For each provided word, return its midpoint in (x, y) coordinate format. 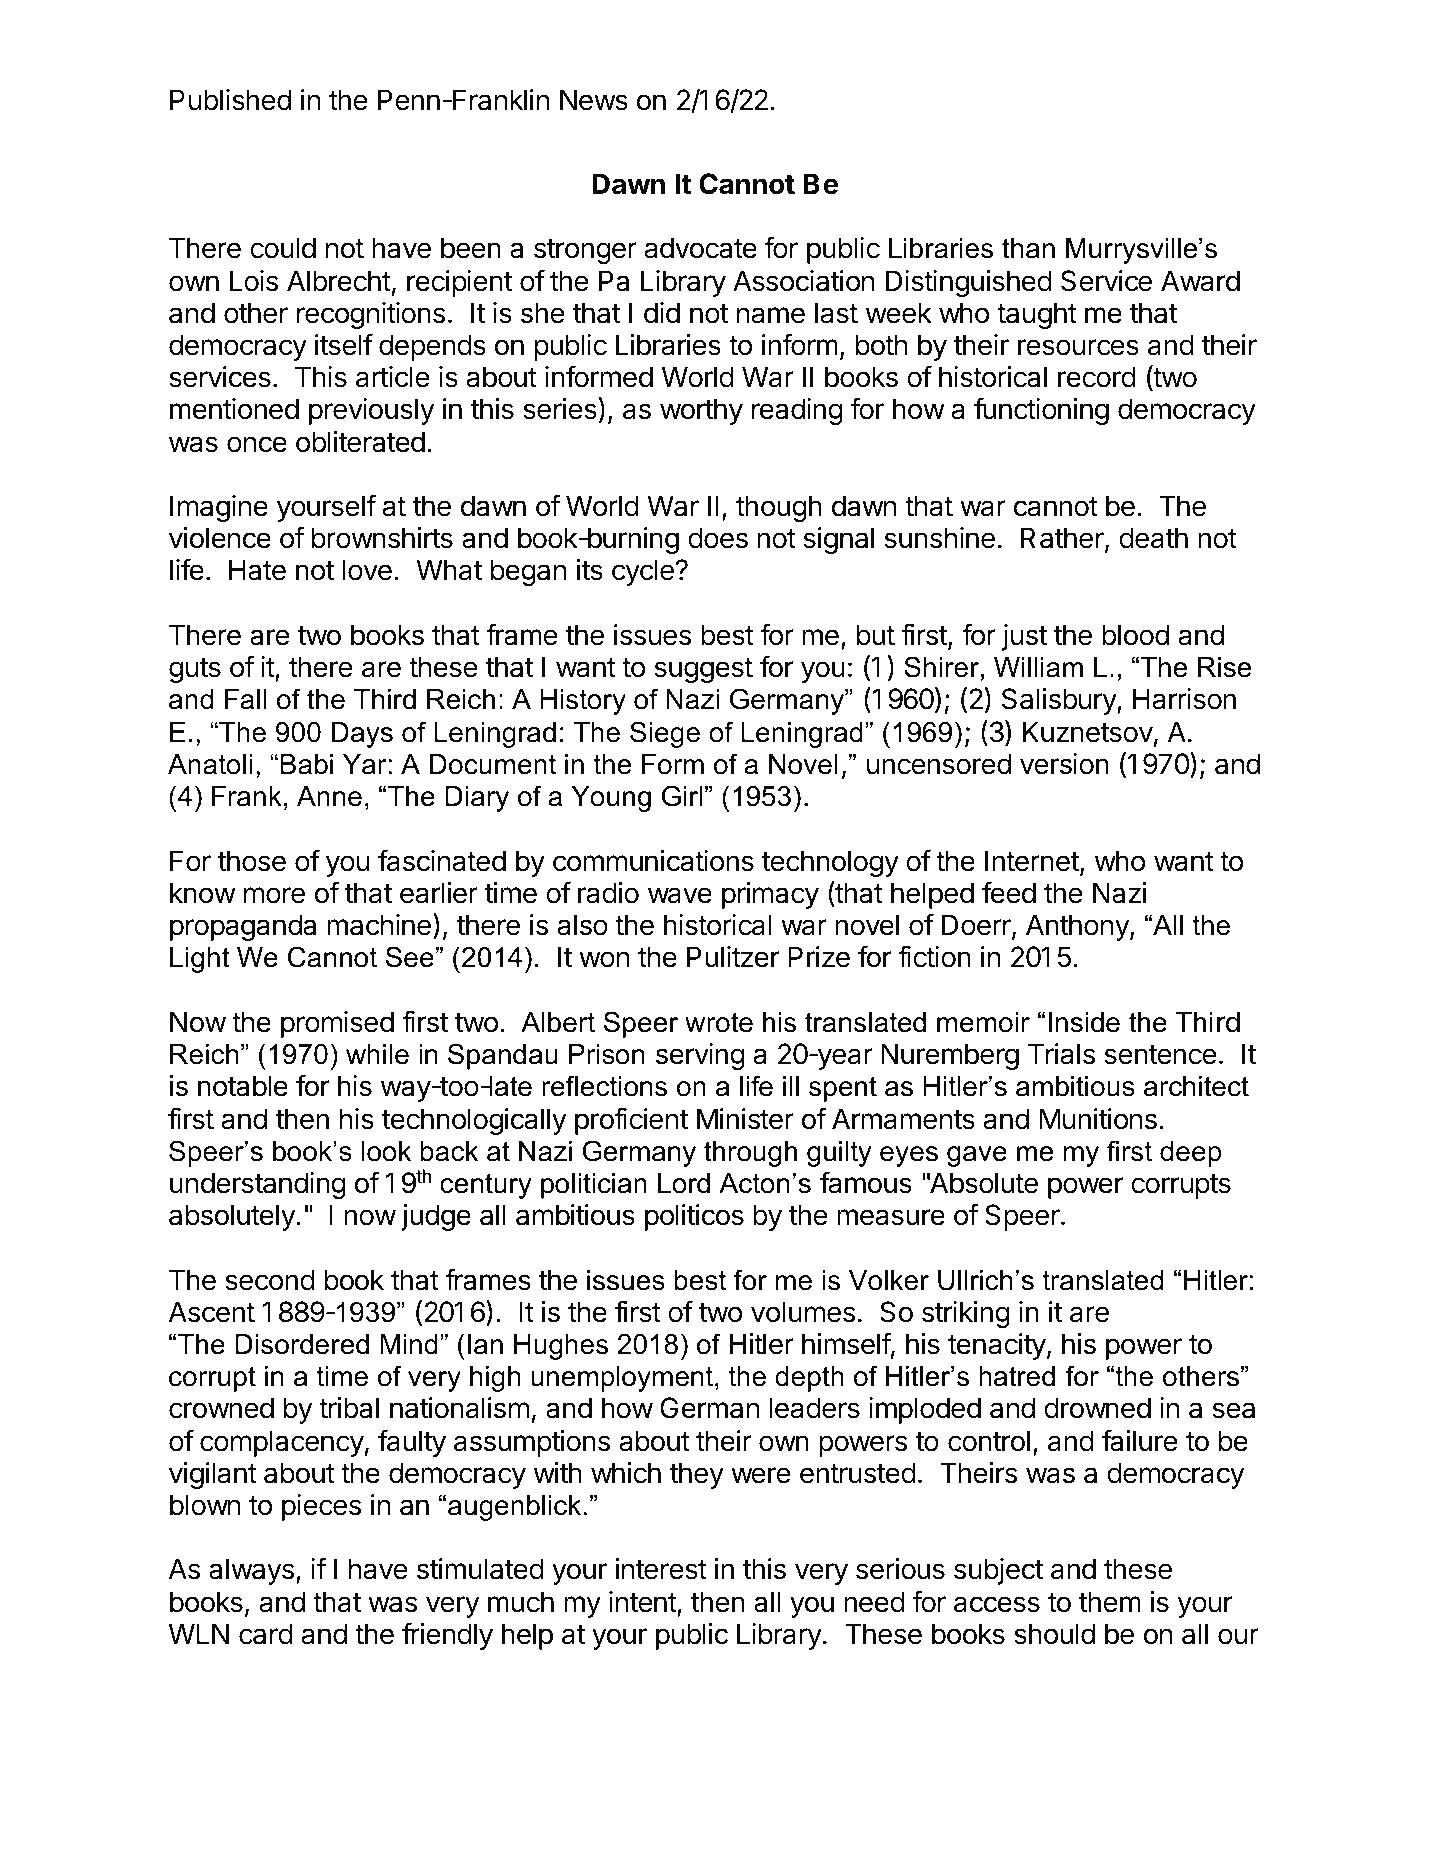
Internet (1032, 861)
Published (230, 100)
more (274, 895)
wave (680, 895)
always (251, 1571)
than (1028, 248)
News (594, 100)
